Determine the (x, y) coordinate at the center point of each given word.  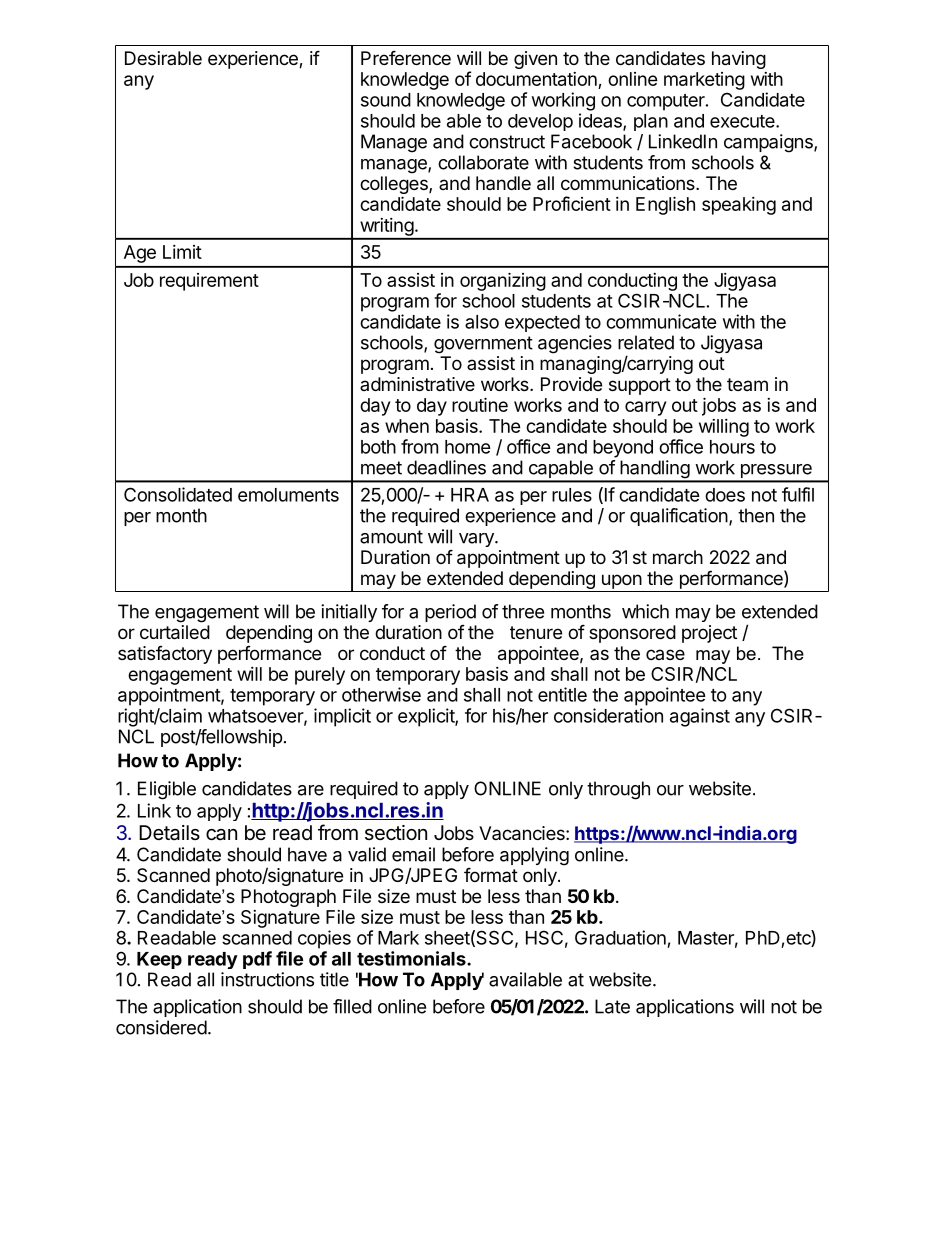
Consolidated (178, 494)
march (678, 557)
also (482, 322)
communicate (661, 321)
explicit (427, 717)
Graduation (620, 937)
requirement (209, 282)
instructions (267, 979)
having (739, 60)
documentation (536, 79)
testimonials (412, 958)
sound (386, 100)
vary (477, 540)
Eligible (167, 790)
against (700, 717)
